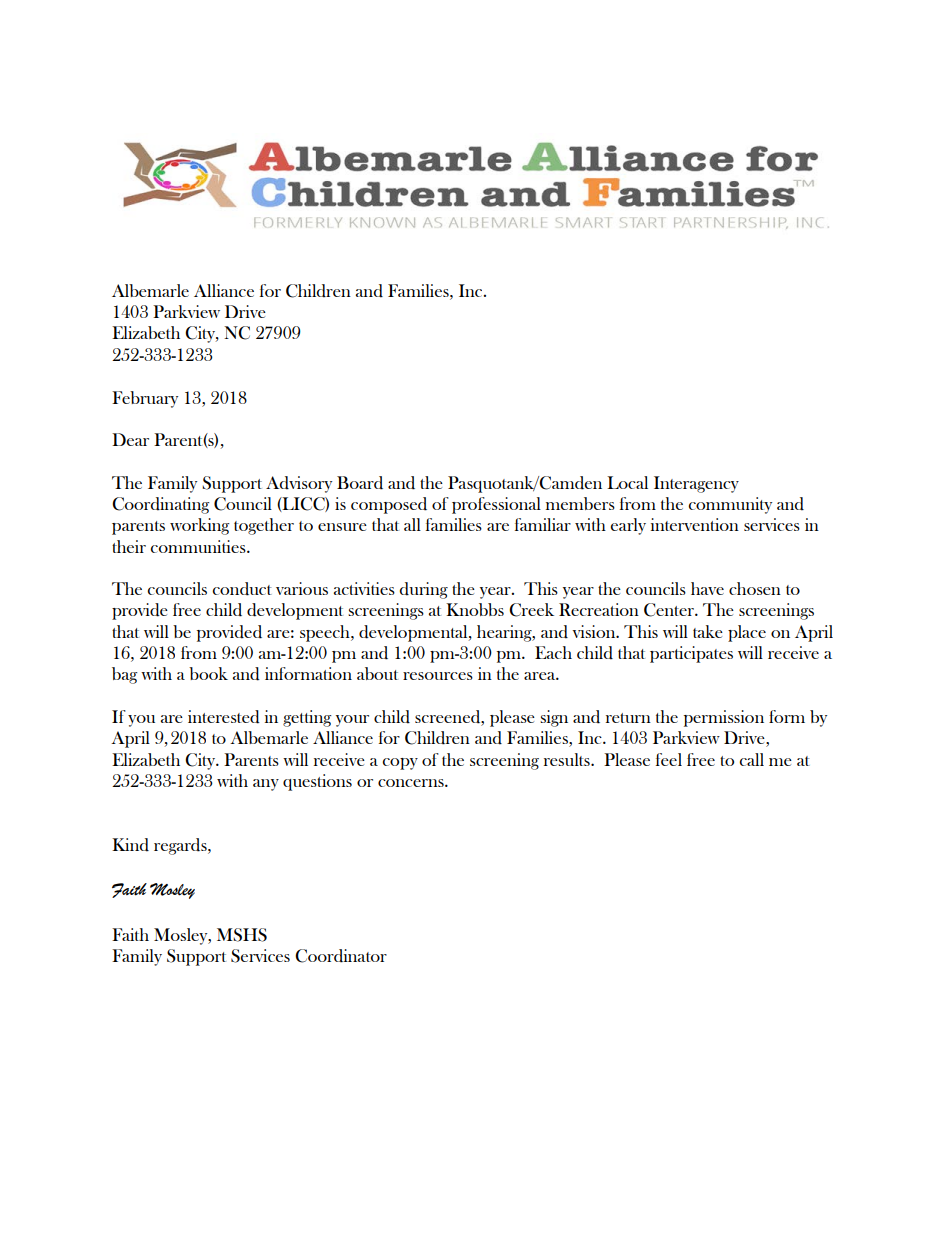  I want to click on during, so click(424, 590).
